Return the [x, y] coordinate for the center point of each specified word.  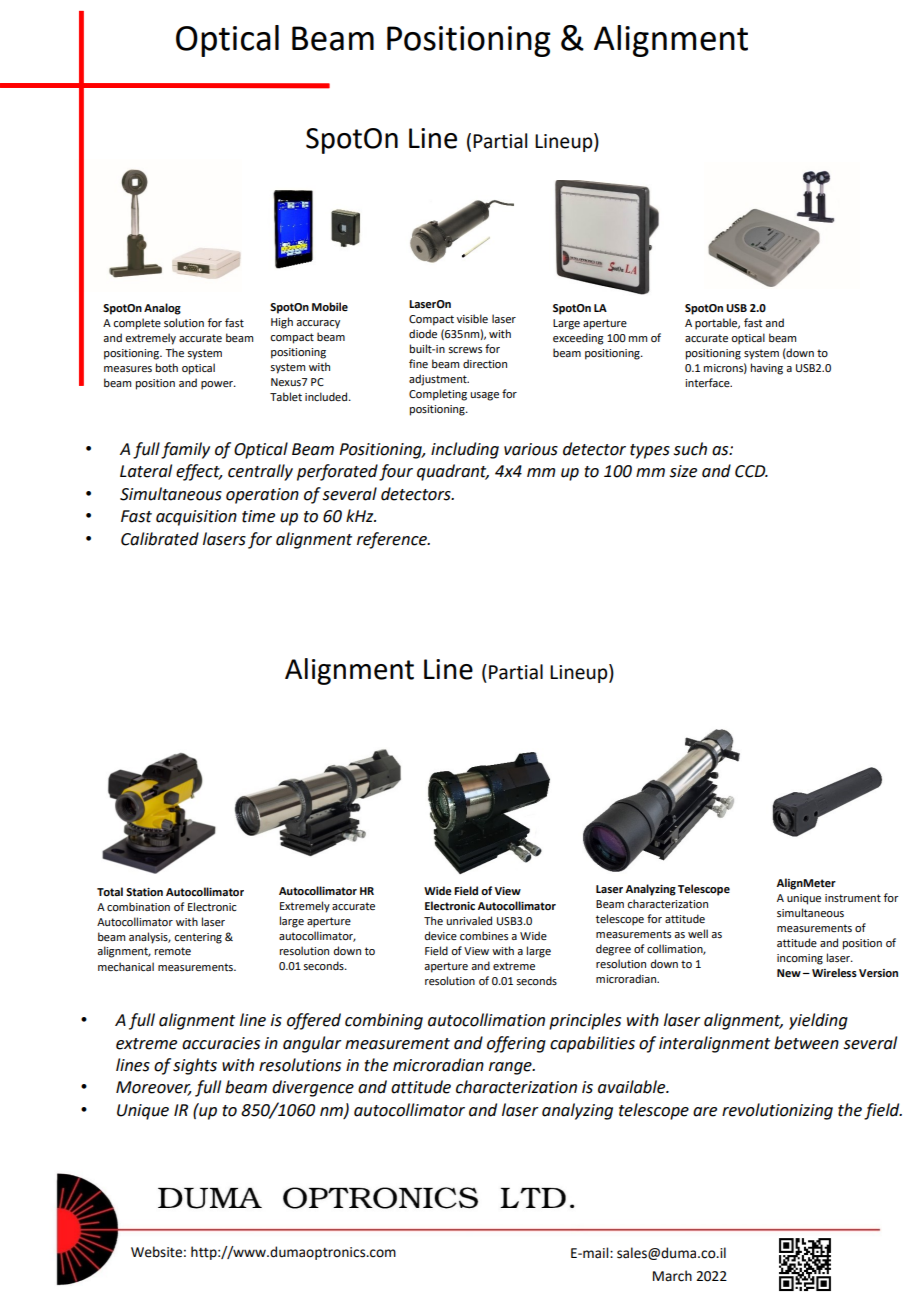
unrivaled [469, 920]
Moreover [154, 1088]
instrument [853, 898]
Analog [162, 309]
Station [144, 892]
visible [472, 319]
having [767, 369]
